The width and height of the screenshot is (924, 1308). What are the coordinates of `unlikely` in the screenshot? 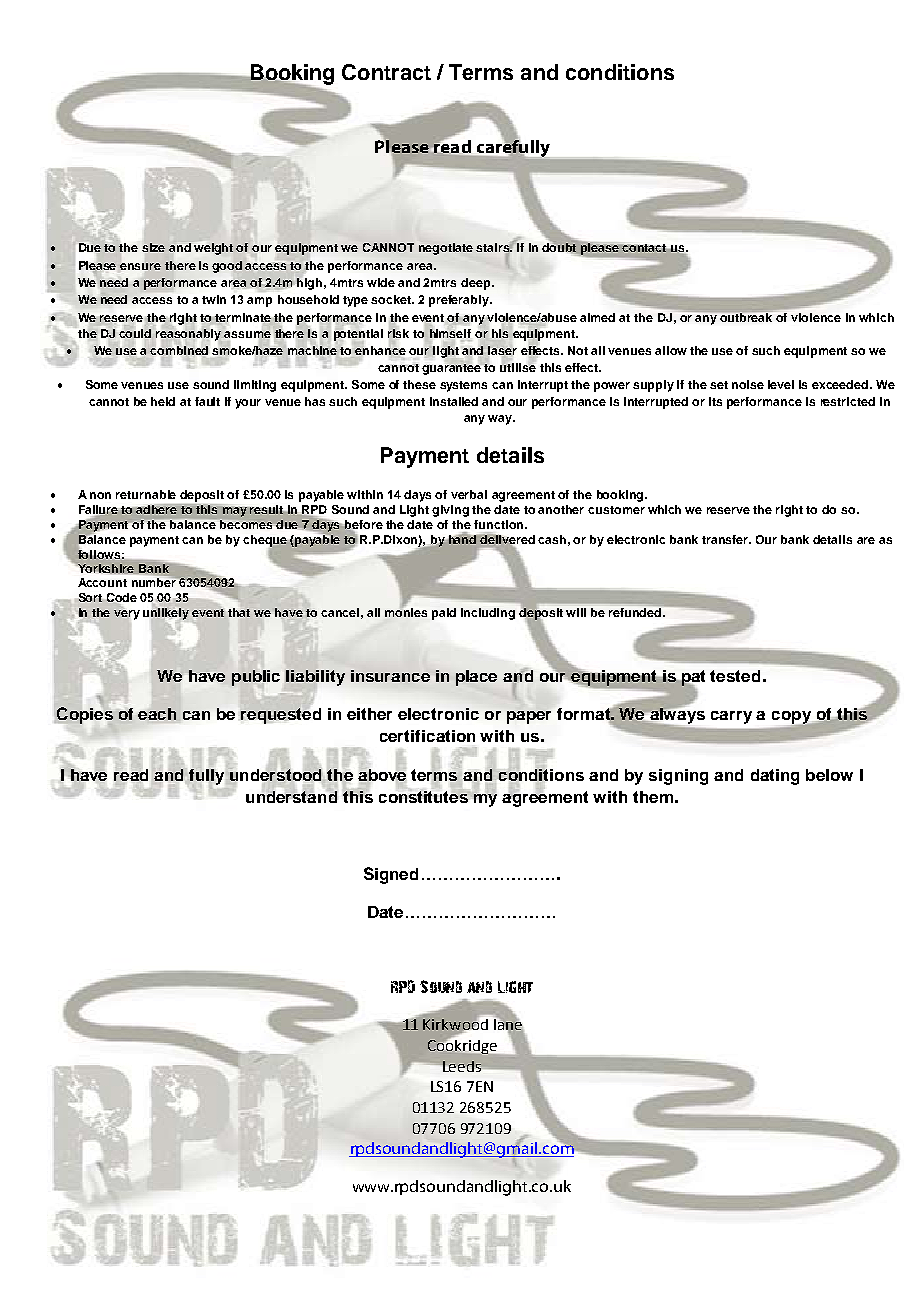 It's located at (166, 614).
